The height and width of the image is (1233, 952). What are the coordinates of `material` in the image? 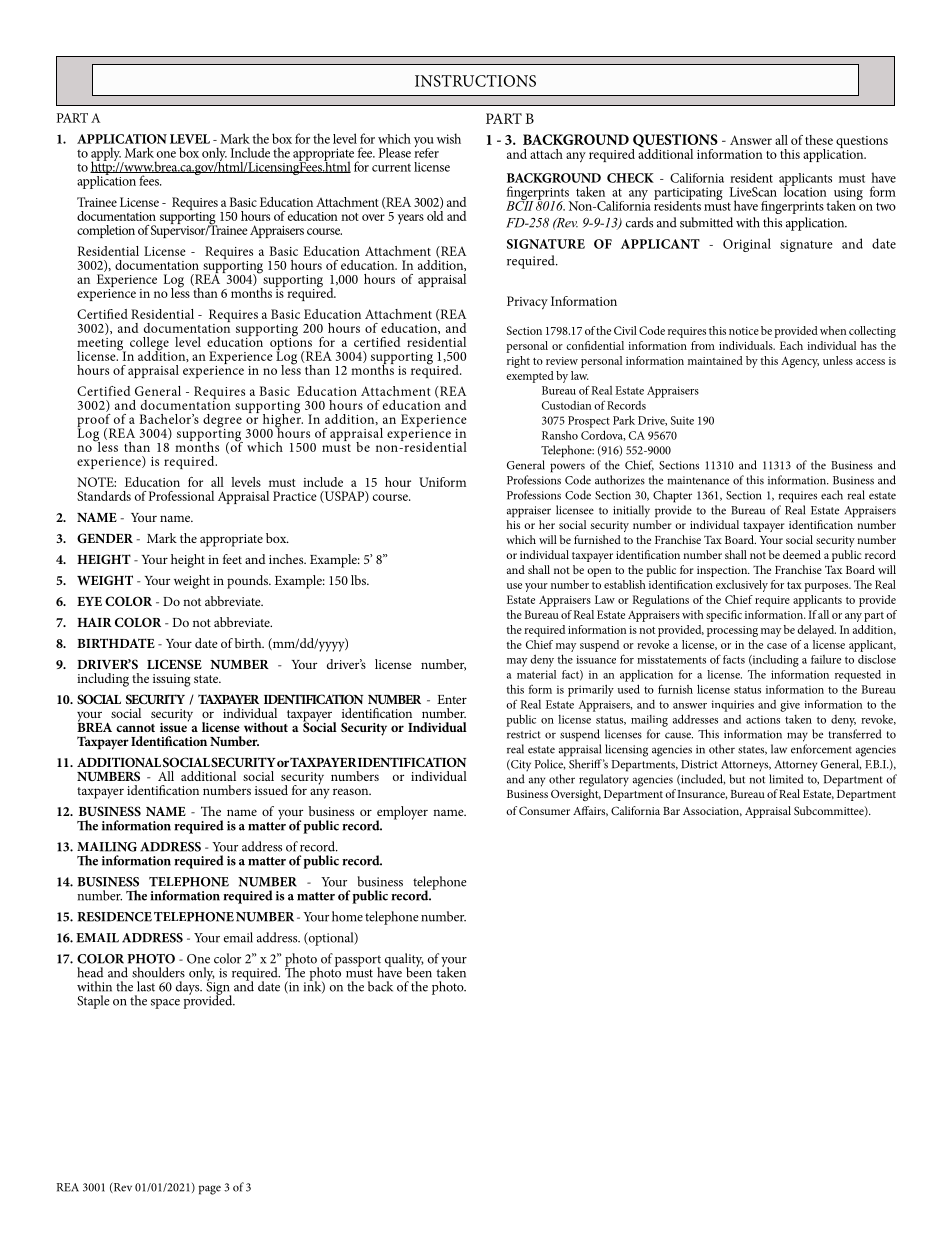 It's located at (536, 674).
